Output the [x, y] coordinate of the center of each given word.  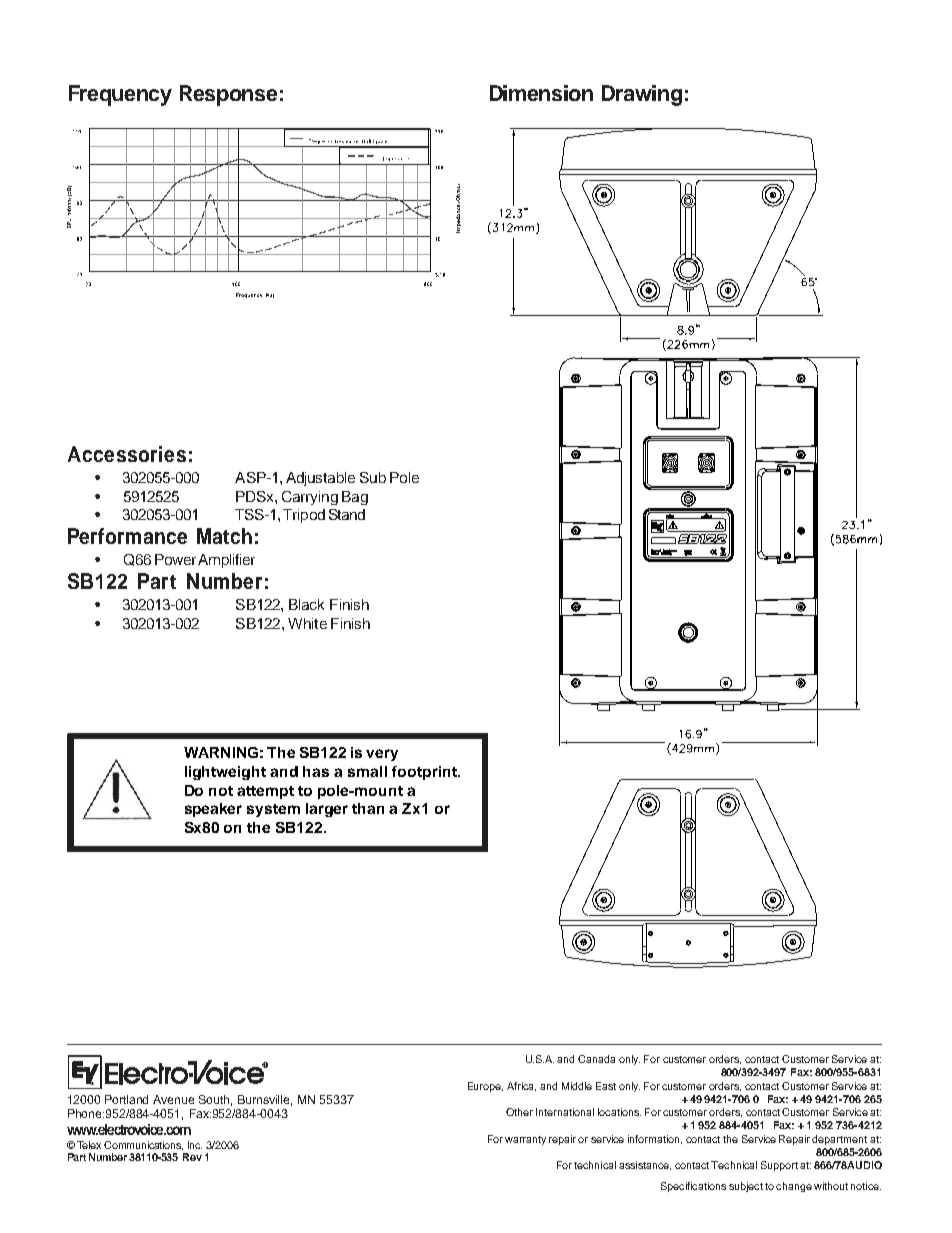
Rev [192, 1157]
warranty [525, 1140]
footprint [425, 773]
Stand [347, 514]
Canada [596, 1059]
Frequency [120, 95]
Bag [355, 498]
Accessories [127, 454]
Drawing [642, 95]
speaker [213, 810]
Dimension [541, 93]
